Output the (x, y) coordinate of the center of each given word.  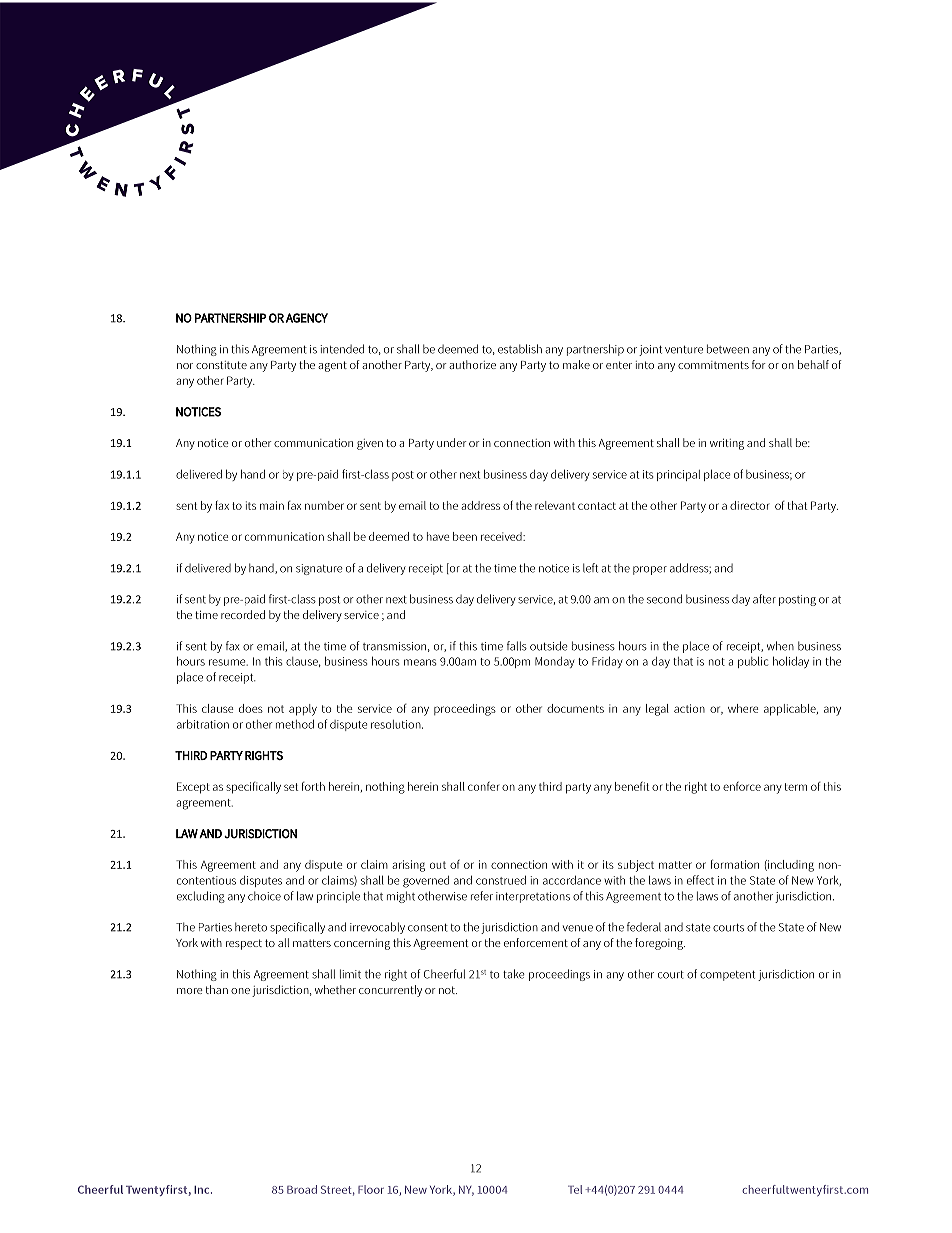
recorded (243, 614)
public (753, 662)
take (513, 974)
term (795, 787)
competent (727, 976)
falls (517, 646)
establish (520, 349)
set (291, 787)
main (272, 505)
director (749, 505)
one (240, 991)
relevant (555, 505)
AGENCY (307, 318)
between (728, 349)
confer (483, 786)
